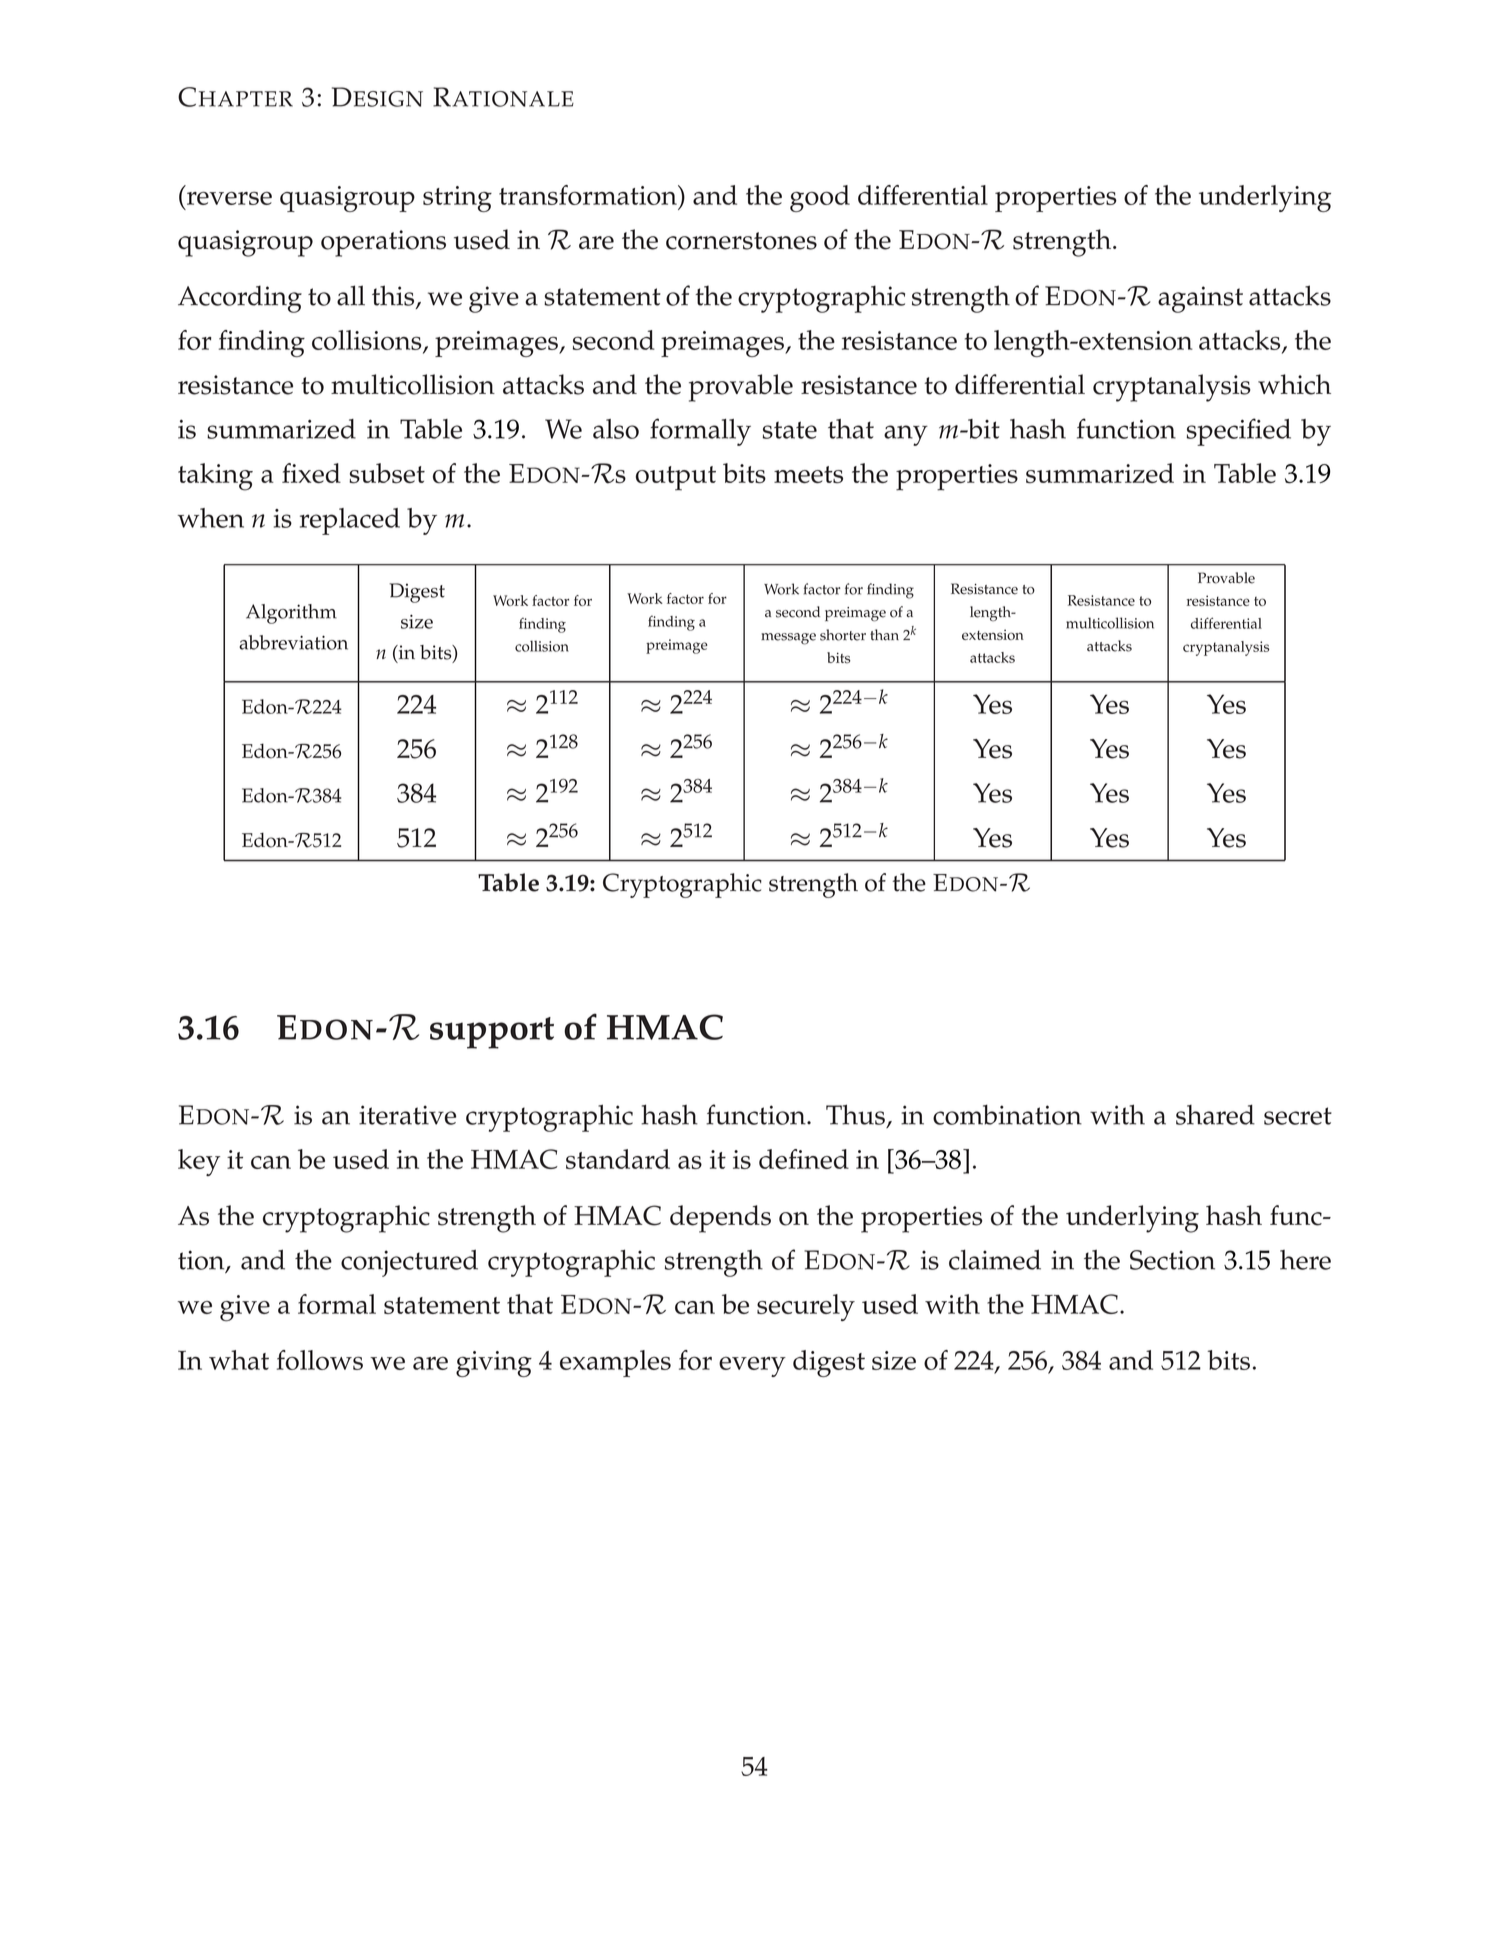 Image resolution: width=1509 pixels, height=1953 pixels. What do you see at coordinates (1215, 1114) in the page?
I see `shared` at bounding box center [1215, 1114].
